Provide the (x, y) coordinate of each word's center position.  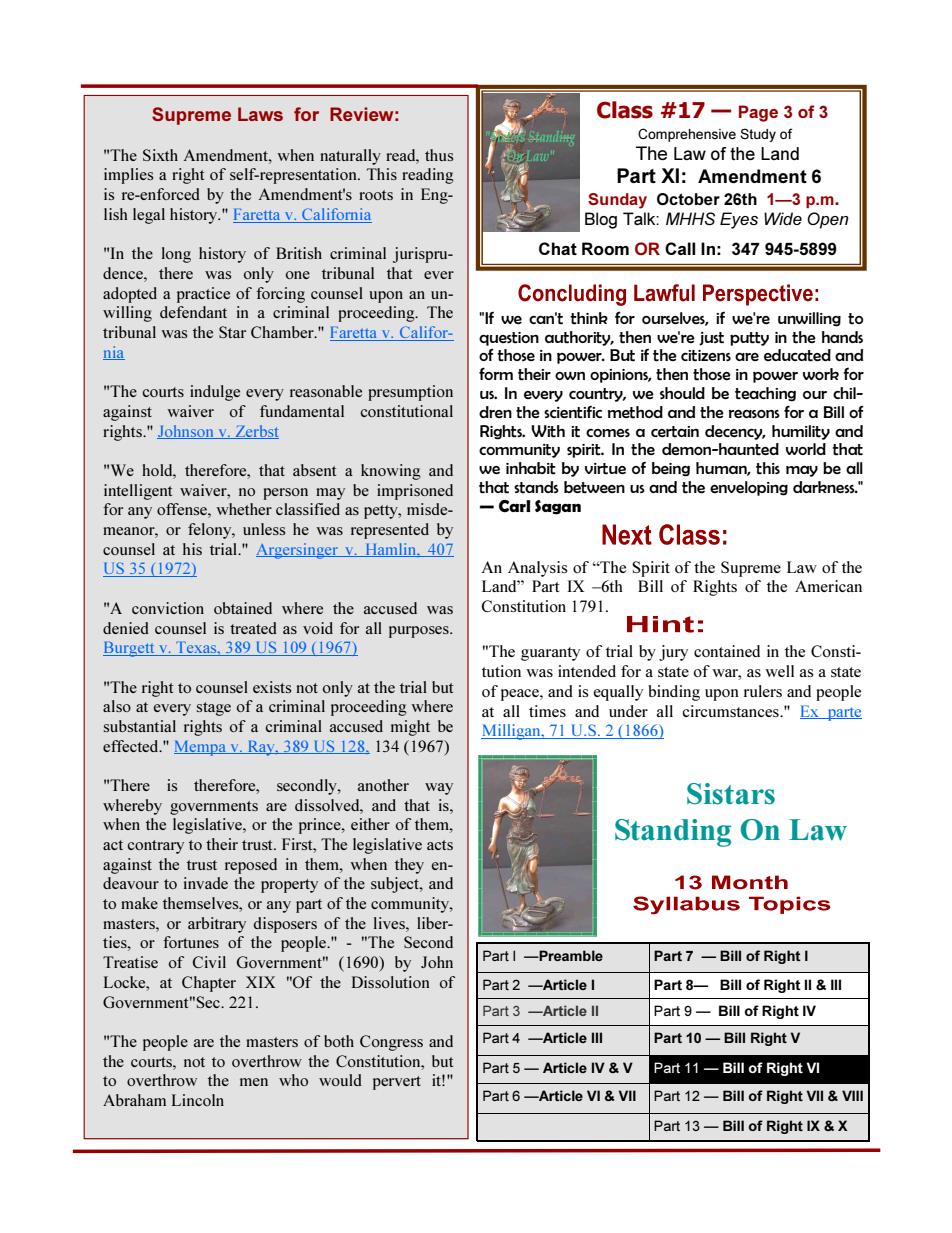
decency (735, 432)
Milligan (512, 732)
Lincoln (198, 1100)
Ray (261, 748)
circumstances (731, 711)
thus (439, 155)
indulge (215, 393)
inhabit (531, 468)
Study (758, 135)
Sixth (160, 155)
